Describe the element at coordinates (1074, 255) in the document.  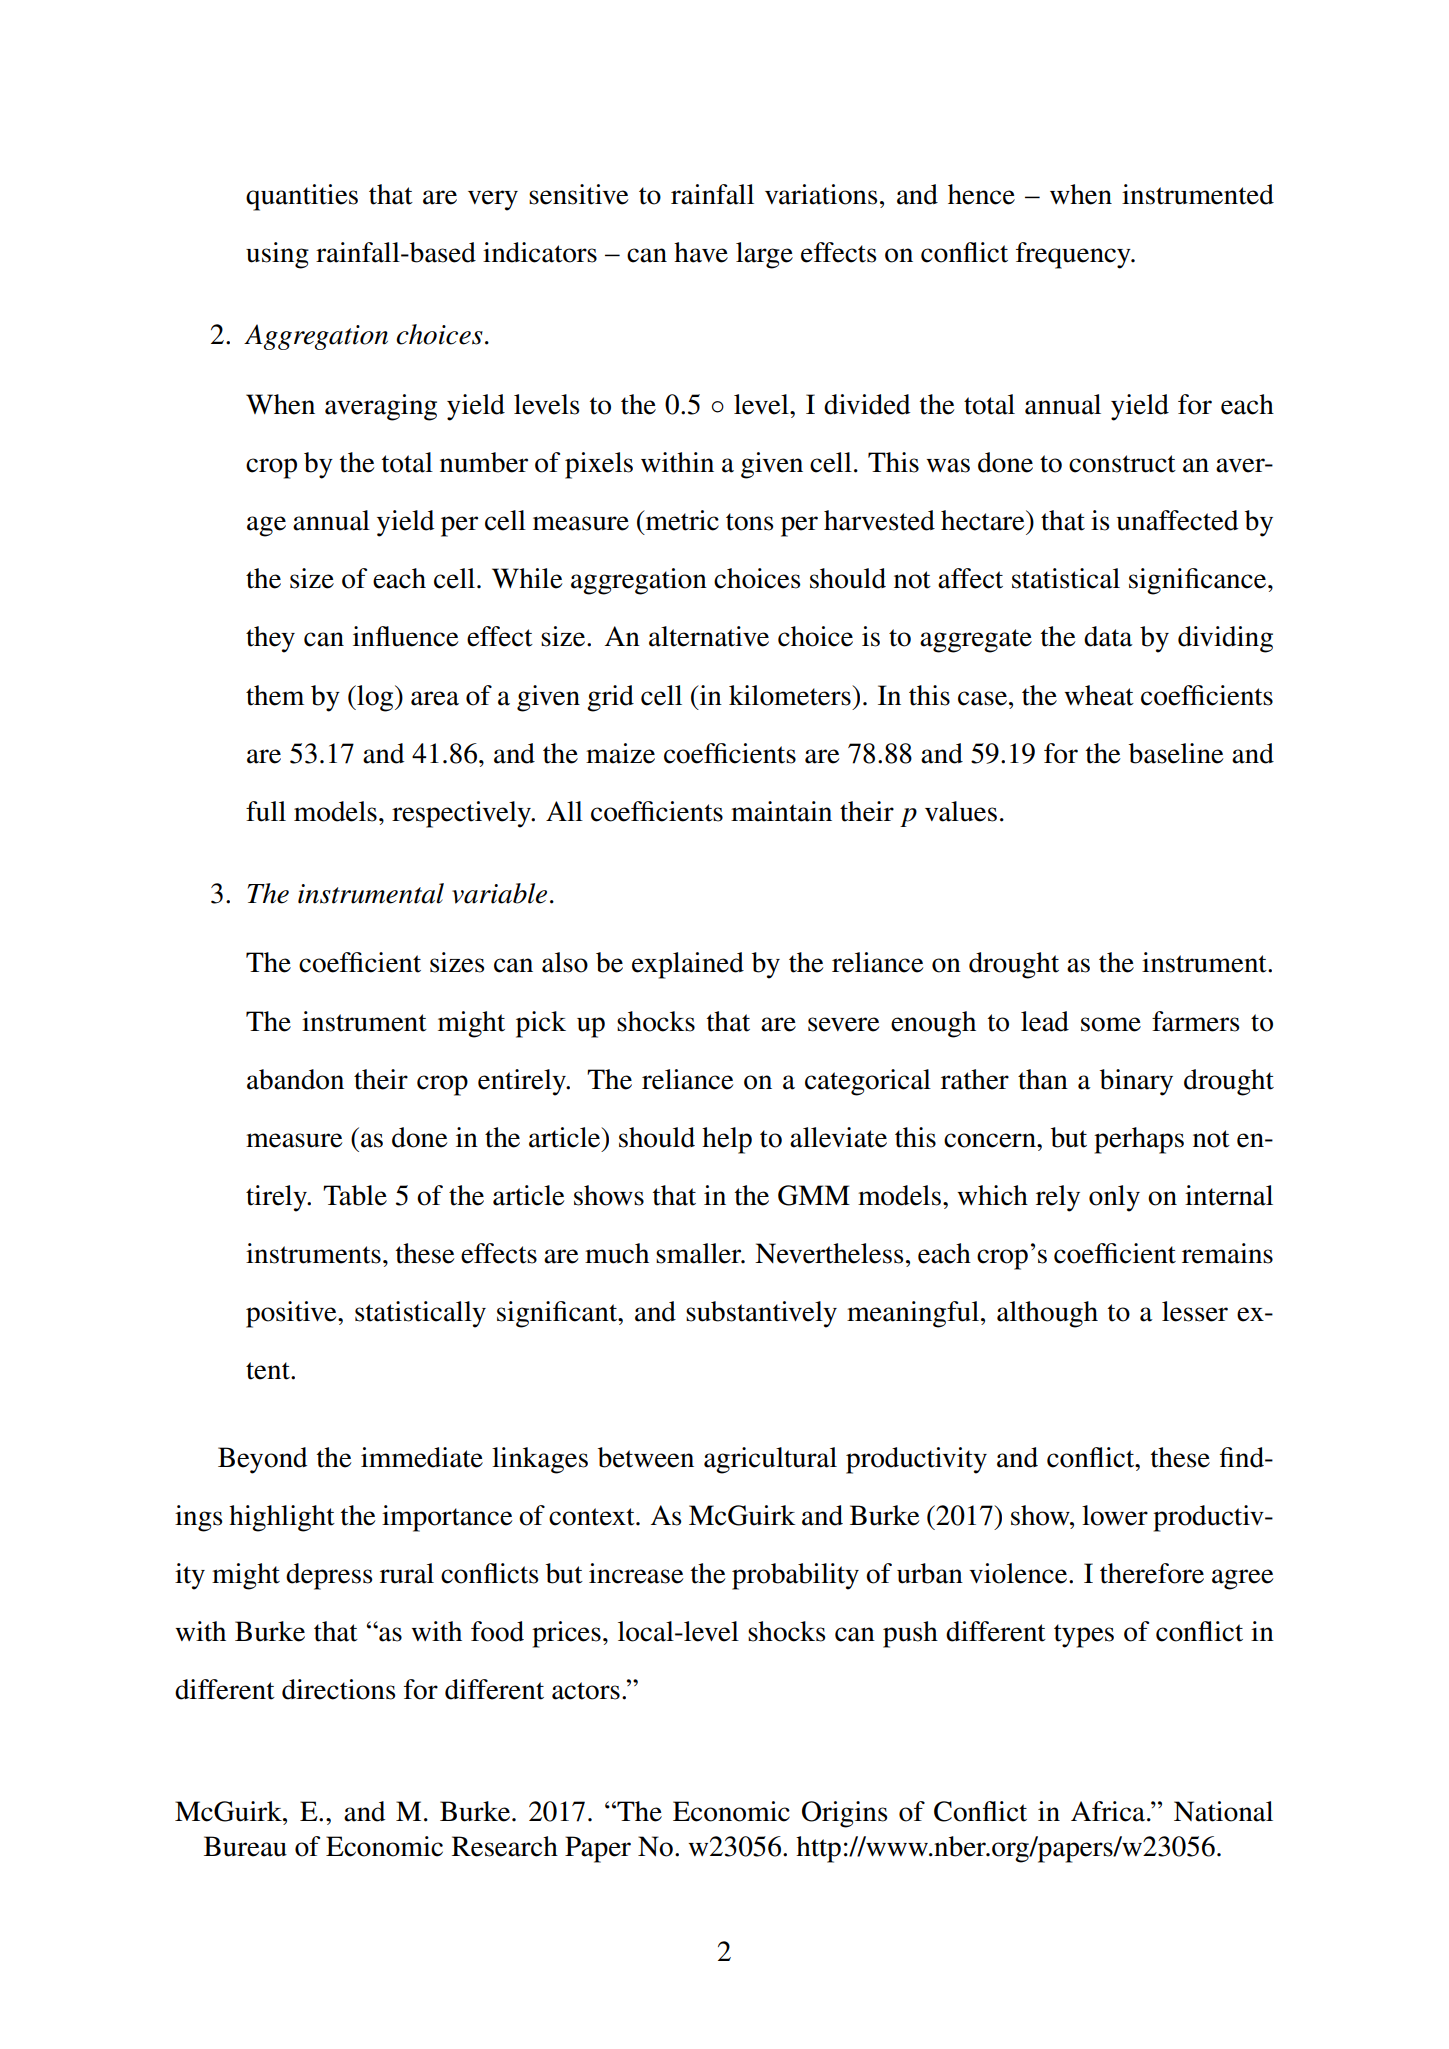
I see `frequency` at that location.
